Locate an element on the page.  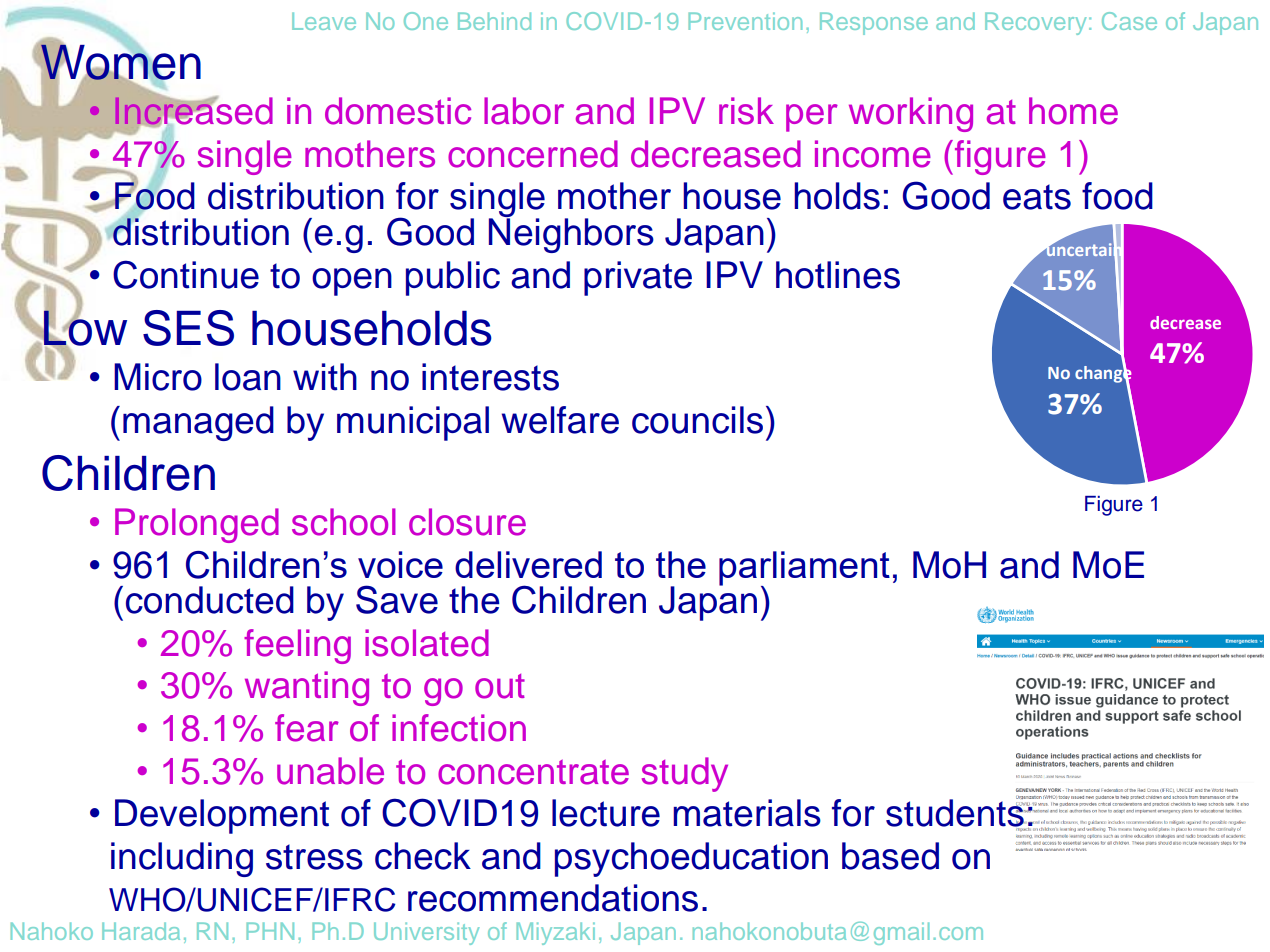
recommendations is located at coordinates (553, 898).
